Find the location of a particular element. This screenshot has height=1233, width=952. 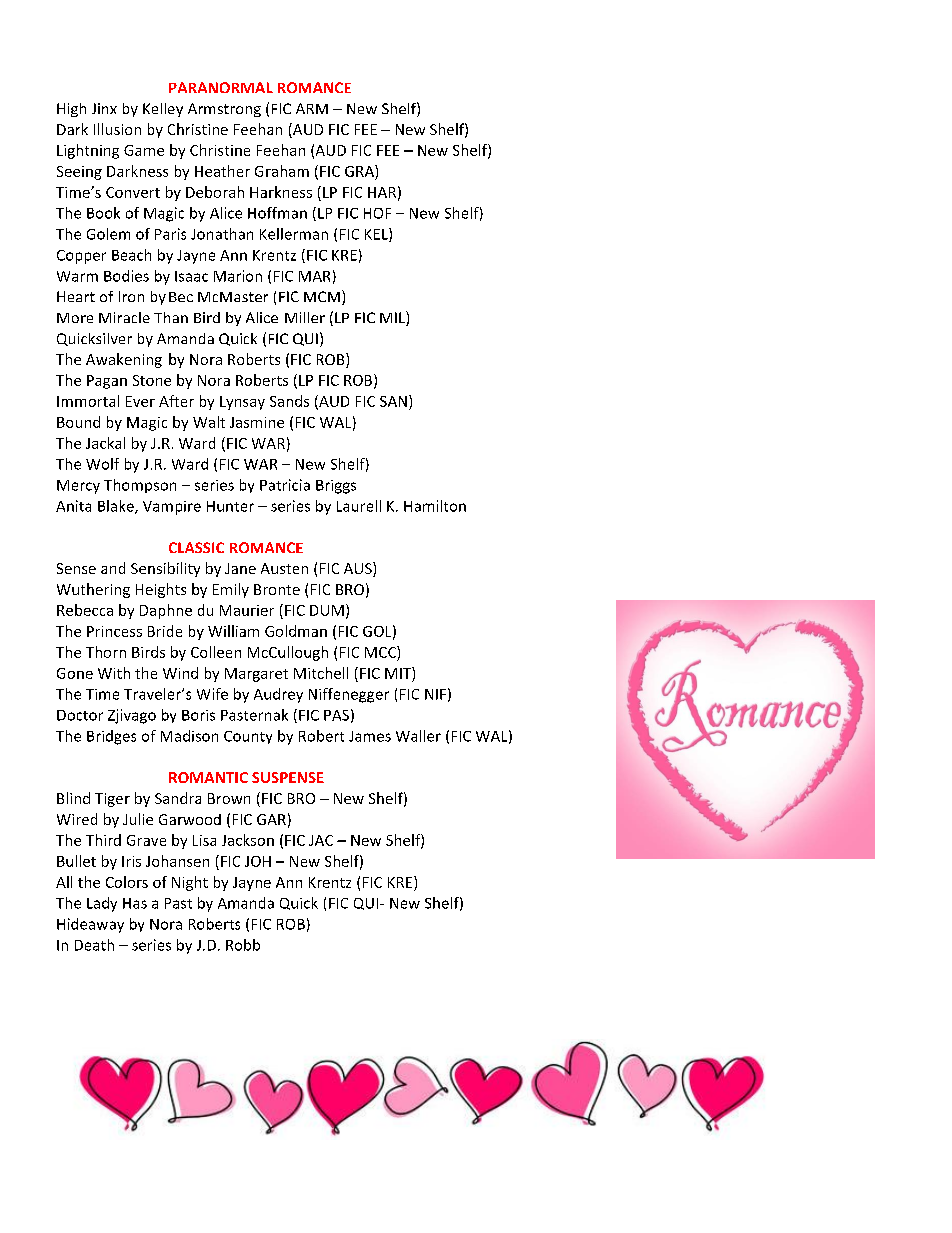

Jinx is located at coordinates (104, 108).
